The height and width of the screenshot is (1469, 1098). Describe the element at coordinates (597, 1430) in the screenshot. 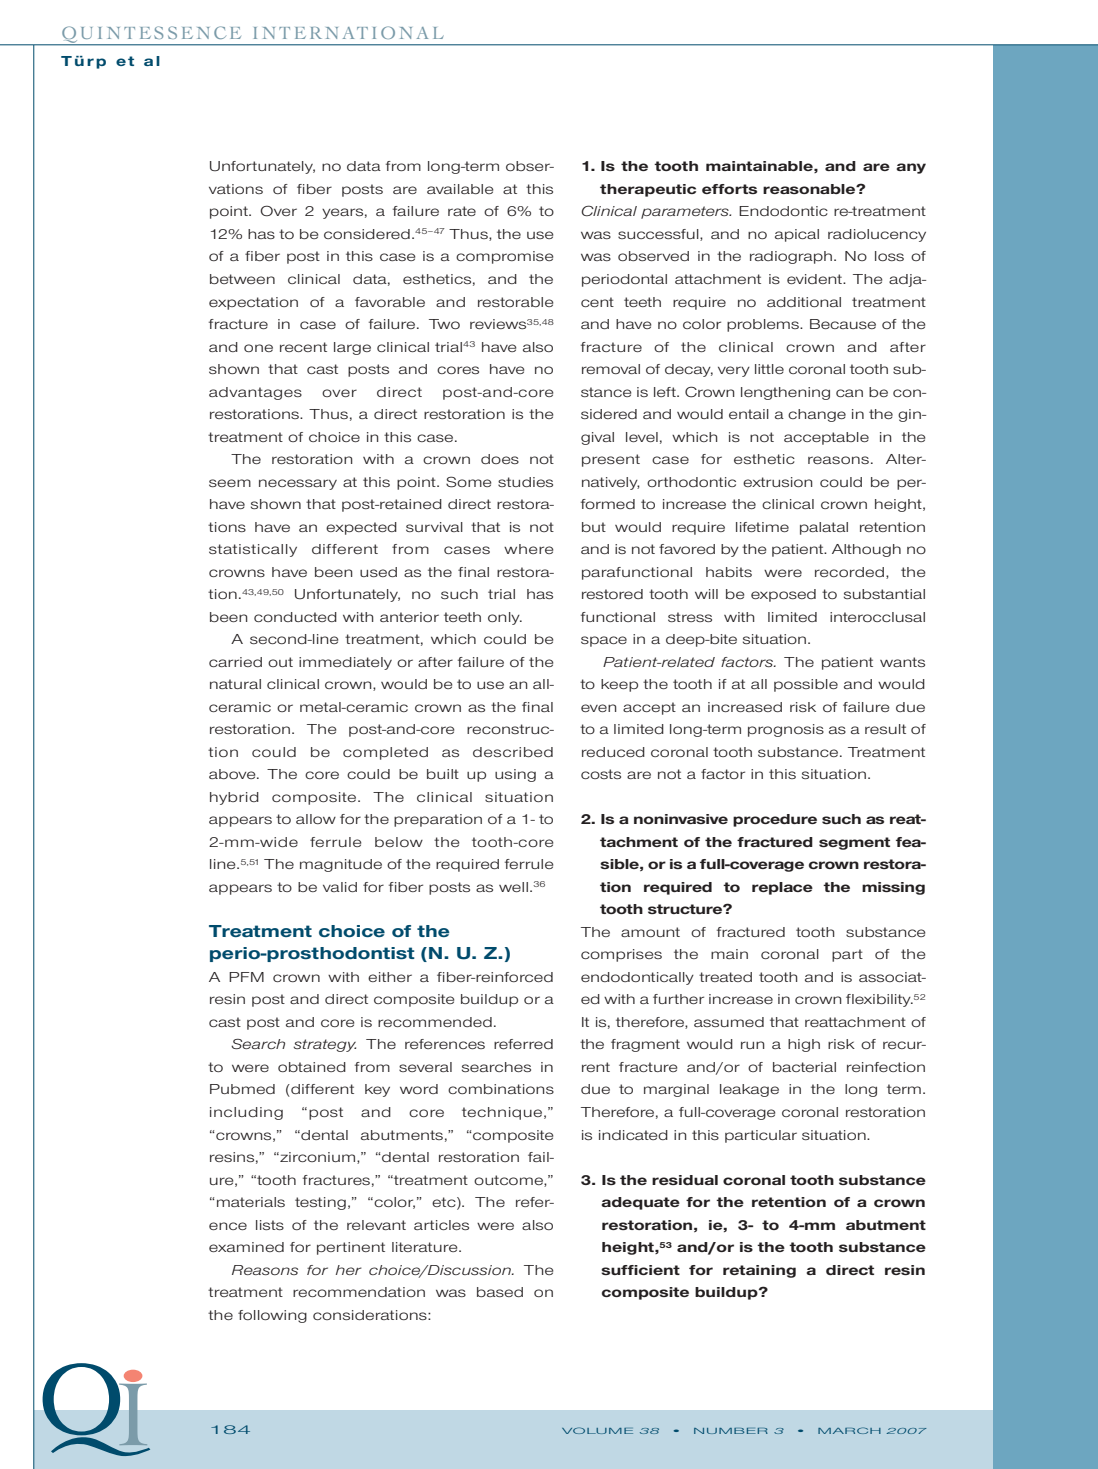

I see `VOLUME` at that location.
